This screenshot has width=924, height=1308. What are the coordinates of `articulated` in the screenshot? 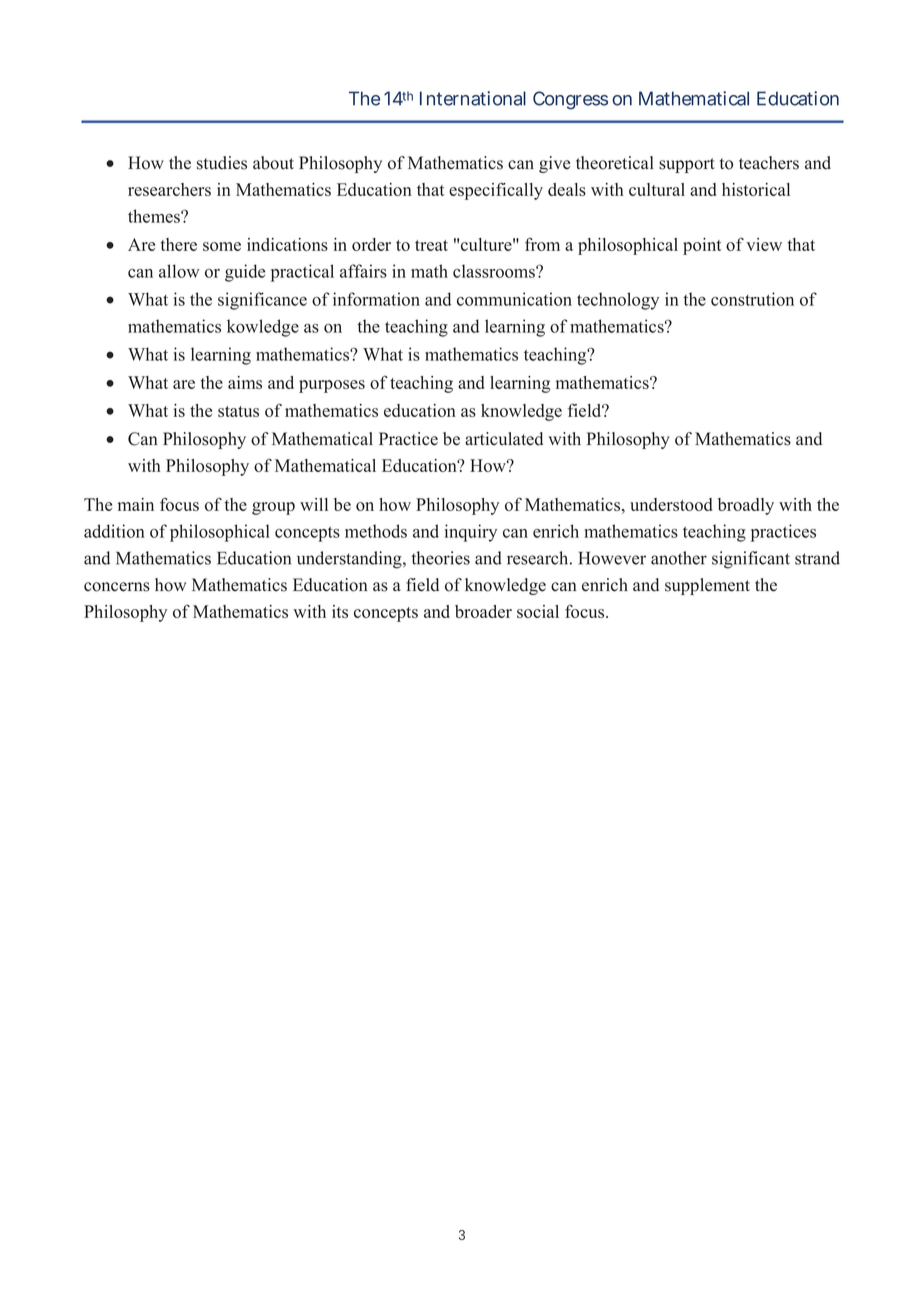 It's located at (504, 439).
